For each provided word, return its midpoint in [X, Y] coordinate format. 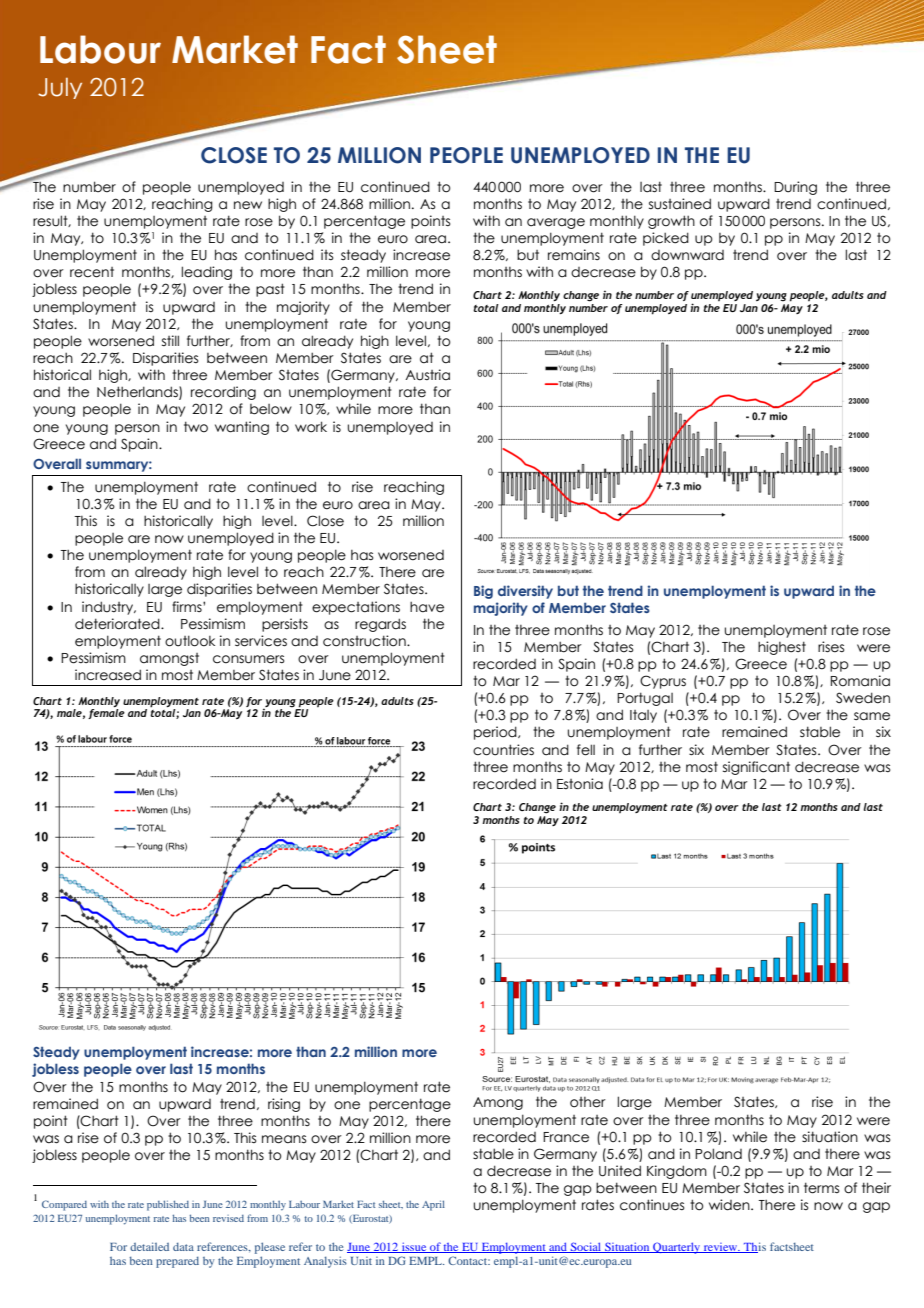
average [556, 223]
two [196, 427]
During [795, 188]
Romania [860, 681]
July [60, 88]
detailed [149, 1246]
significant [756, 768]
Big [483, 592]
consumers [248, 659]
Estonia [580, 784]
